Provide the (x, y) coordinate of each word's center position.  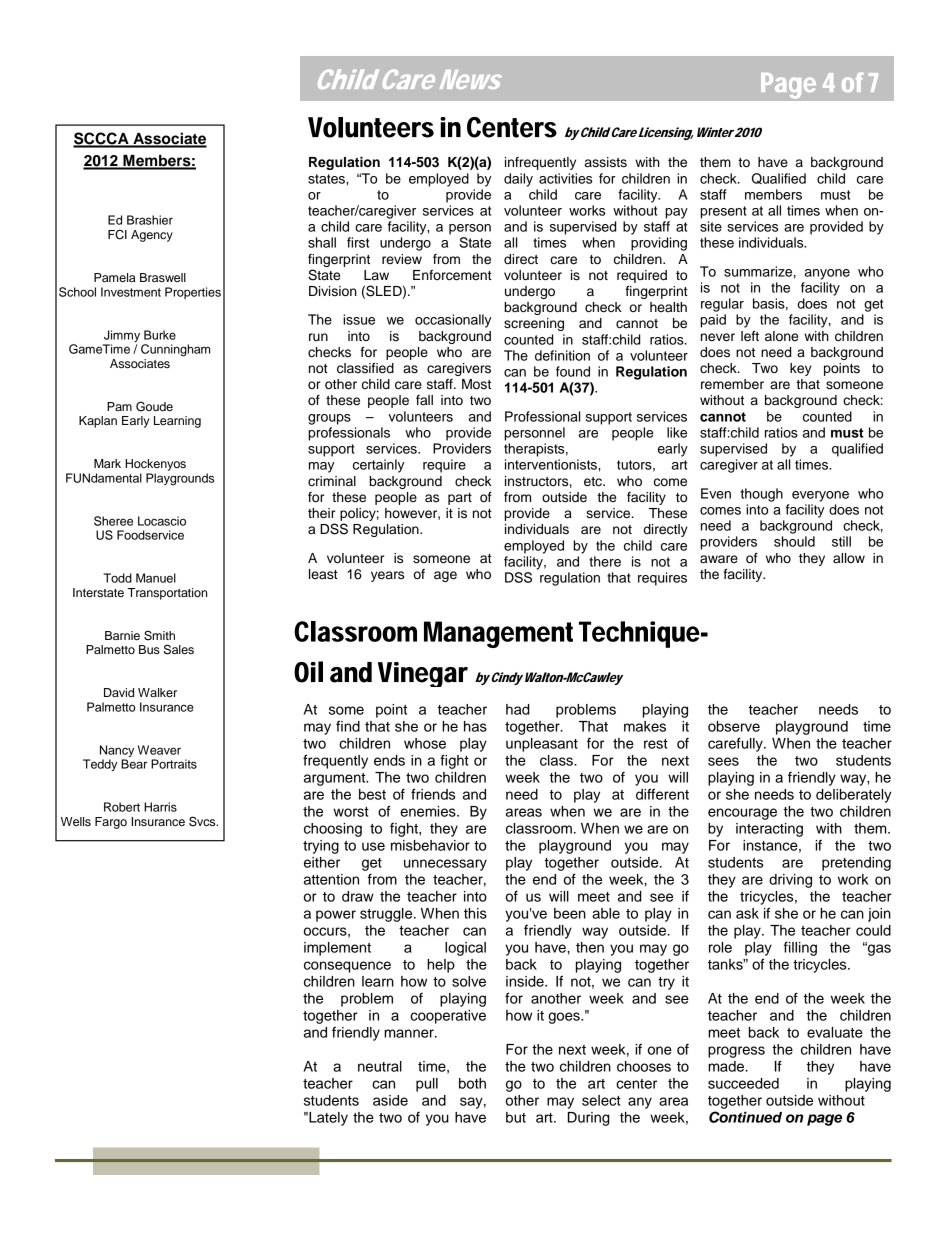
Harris (160, 807)
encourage (742, 814)
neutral (380, 1066)
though (761, 495)
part (460, 499)
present (723, 212)
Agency (152, 236)
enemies (429, 811)
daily (518, 180)
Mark (107, 463)
